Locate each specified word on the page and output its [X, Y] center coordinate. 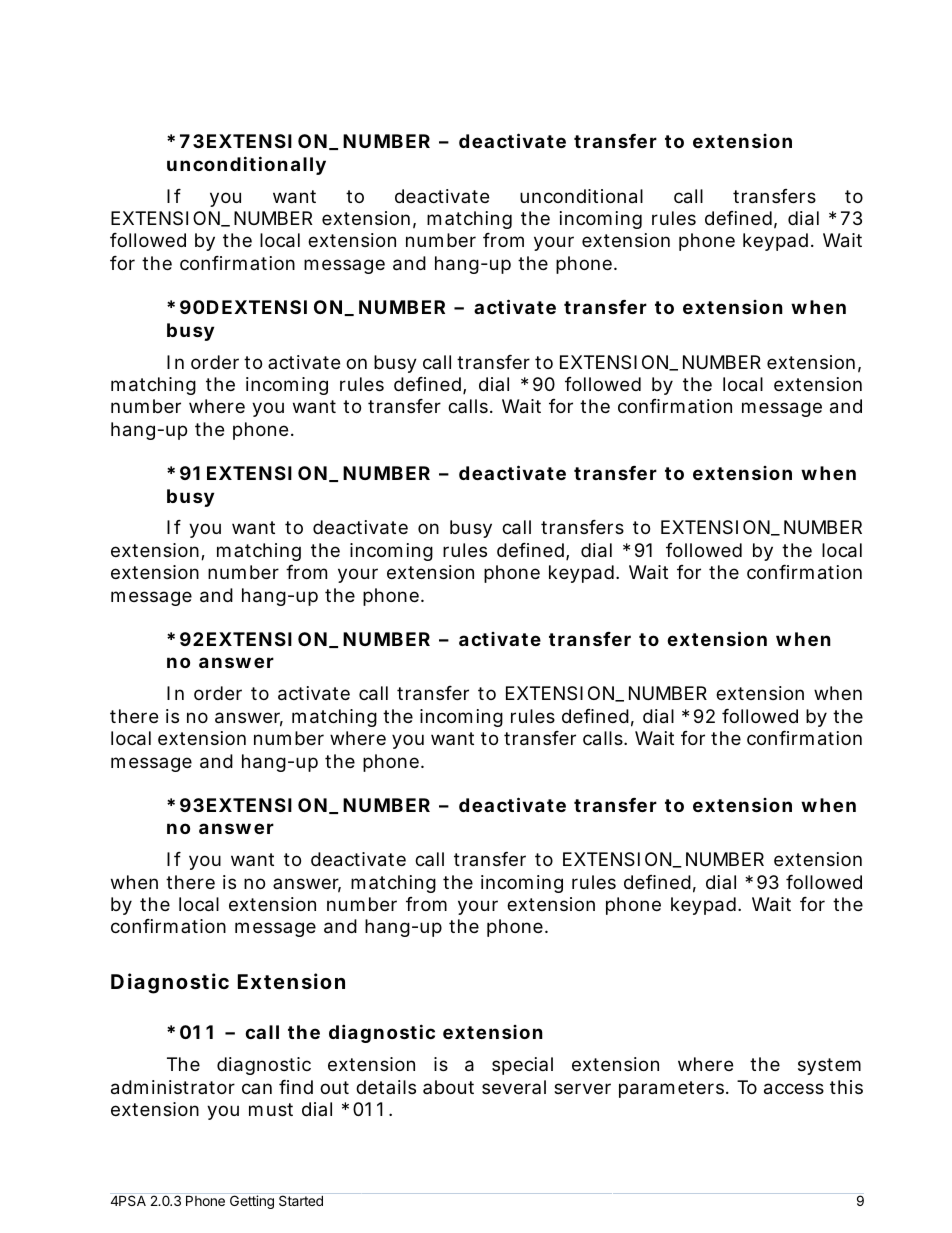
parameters [673, 1089]
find [296, 1087]
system [829, 1066]
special [522, 1066]
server [582, 1088]
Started [301, 1199]
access [794, 1089]
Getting [252, 1201]
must [271, 1109]
